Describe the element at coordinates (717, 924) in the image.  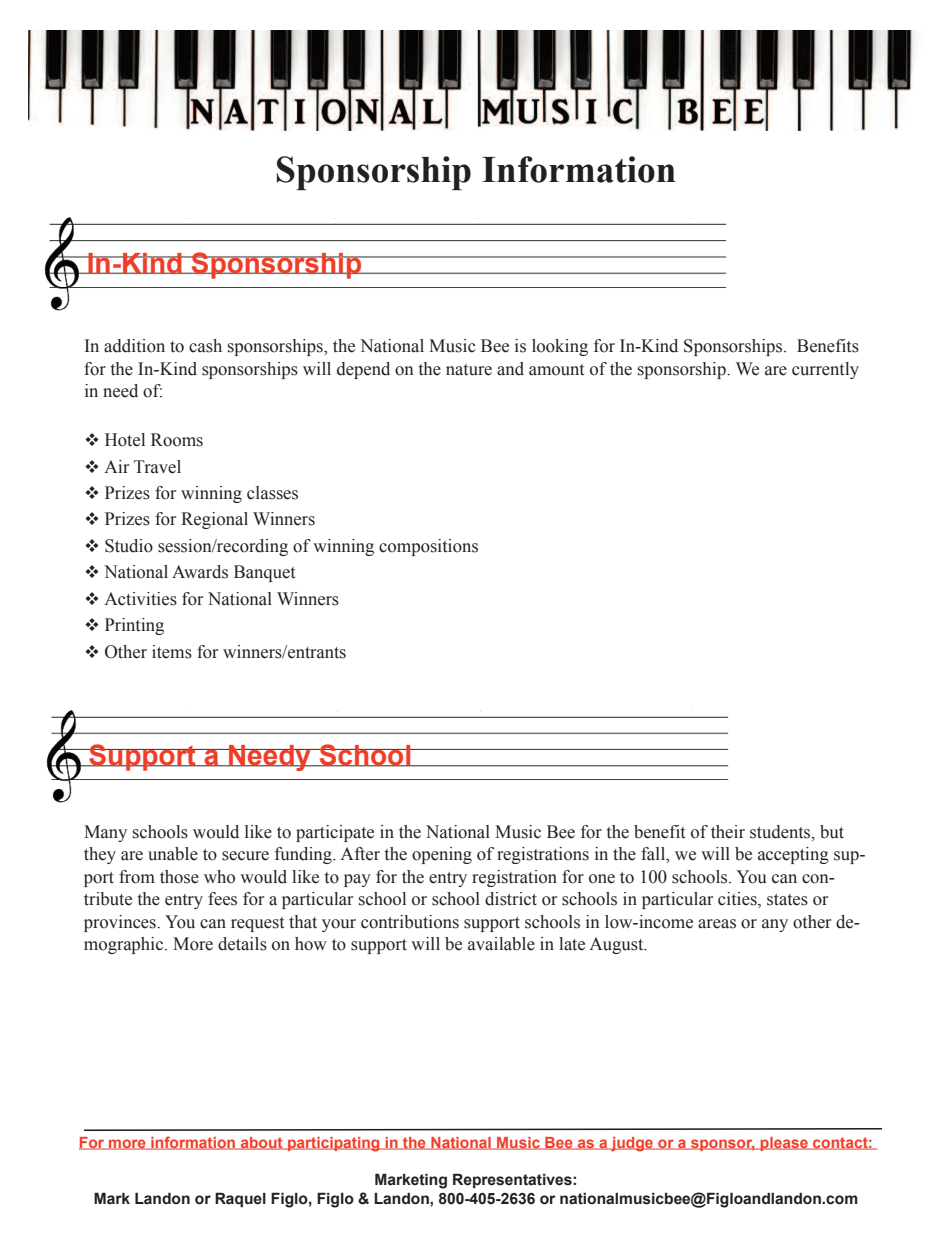
I see `areas` at that location.
